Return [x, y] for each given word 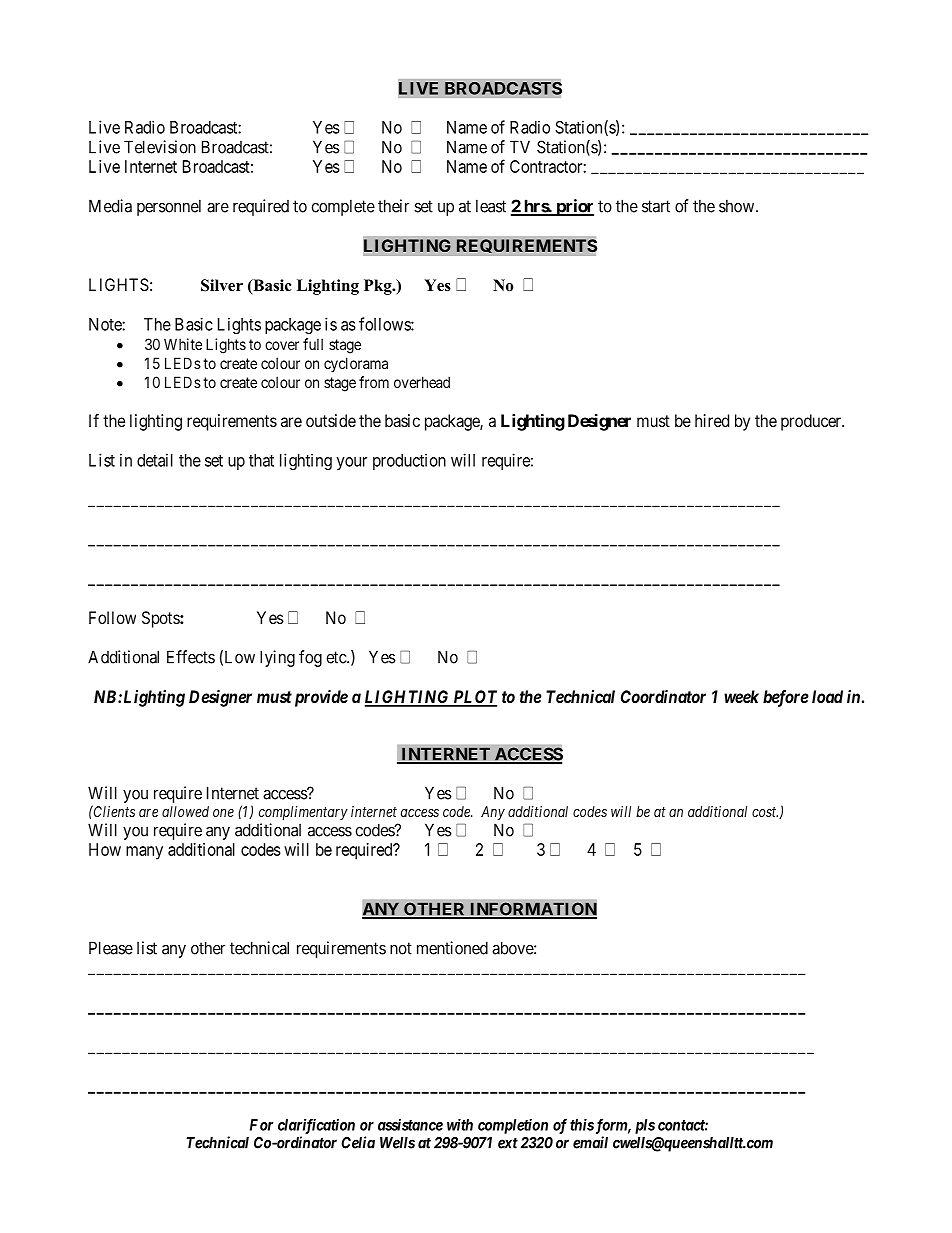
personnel [169, 207]
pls [645, 1126]
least [491, 206]
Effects [191, 657]
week [741, 696]
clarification [316, 1126]
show [738, 206]
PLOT [474, 698]
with [460, 1125]
